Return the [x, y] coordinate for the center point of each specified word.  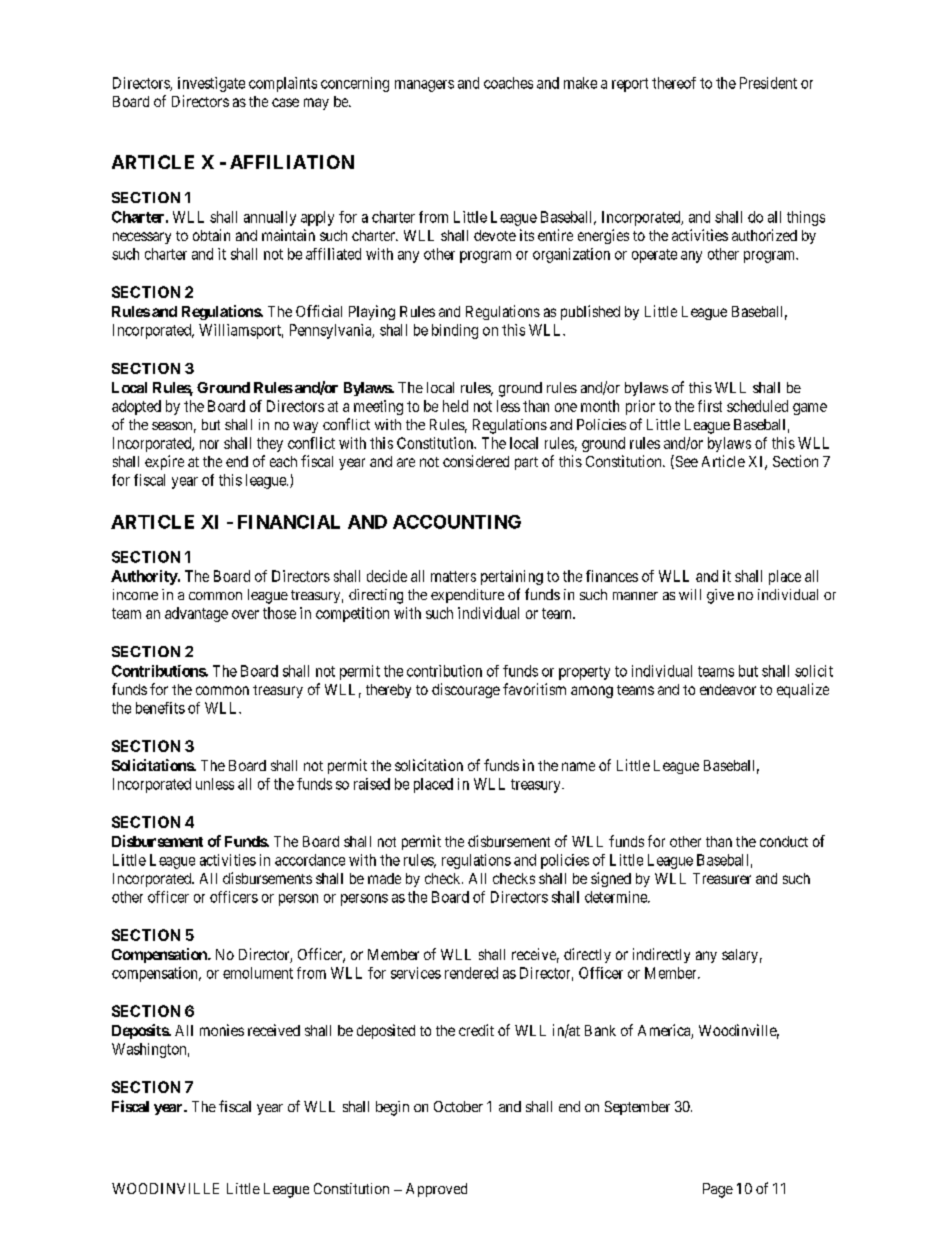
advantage [196, 614]
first [710, 406]
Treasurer [722, 878]
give [720, 596]
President [768, 83]
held [455, 406]
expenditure [467, 596]
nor [209, 444]
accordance [310, 860]
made [384, 878]
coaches [508, 83]
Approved [436, 1190]
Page [718, 1190]
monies [222, 1030]
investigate [211, 84]
